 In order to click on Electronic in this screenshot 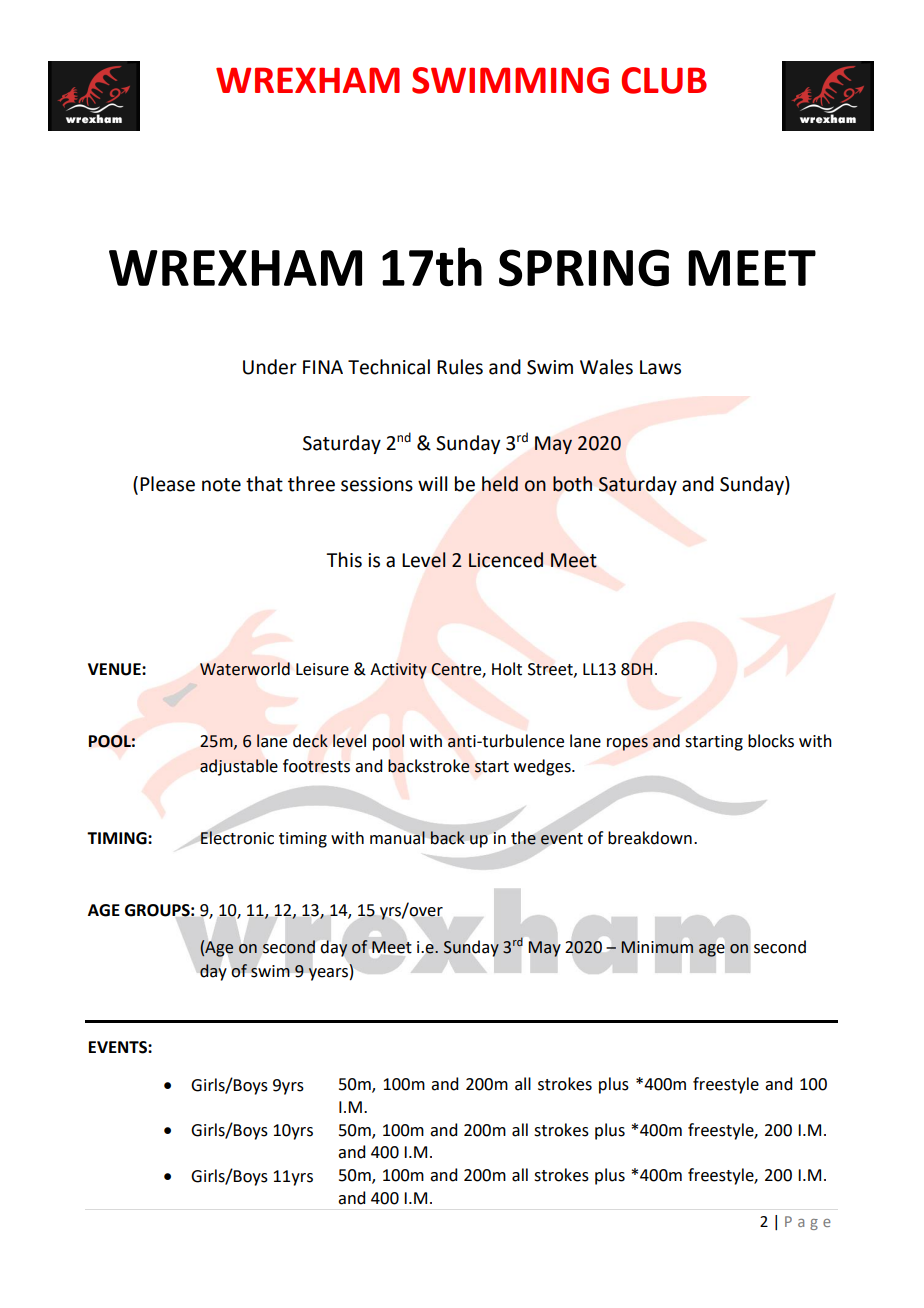, I will do `click(237, 838)`.
